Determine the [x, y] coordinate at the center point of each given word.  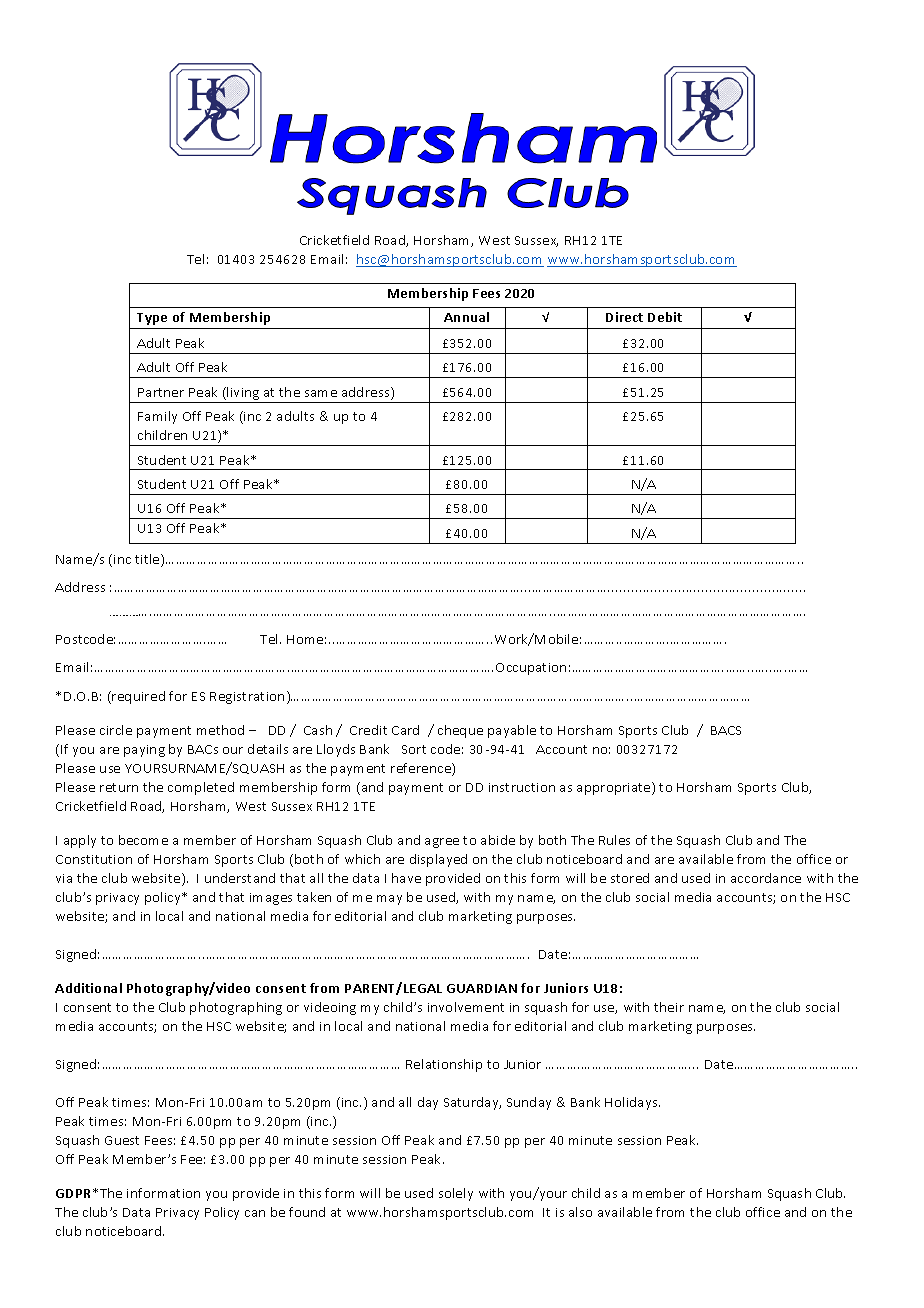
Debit [665, 317]
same [321, 393]
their [669, 1007]
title [148, 560]
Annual [466, 317]
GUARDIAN [482, 988]
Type [152, 319]
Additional [88, 988]
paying [144, 751]
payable [512, 731]
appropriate [615, 788]
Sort [414, 749]
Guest [122, 1140]
